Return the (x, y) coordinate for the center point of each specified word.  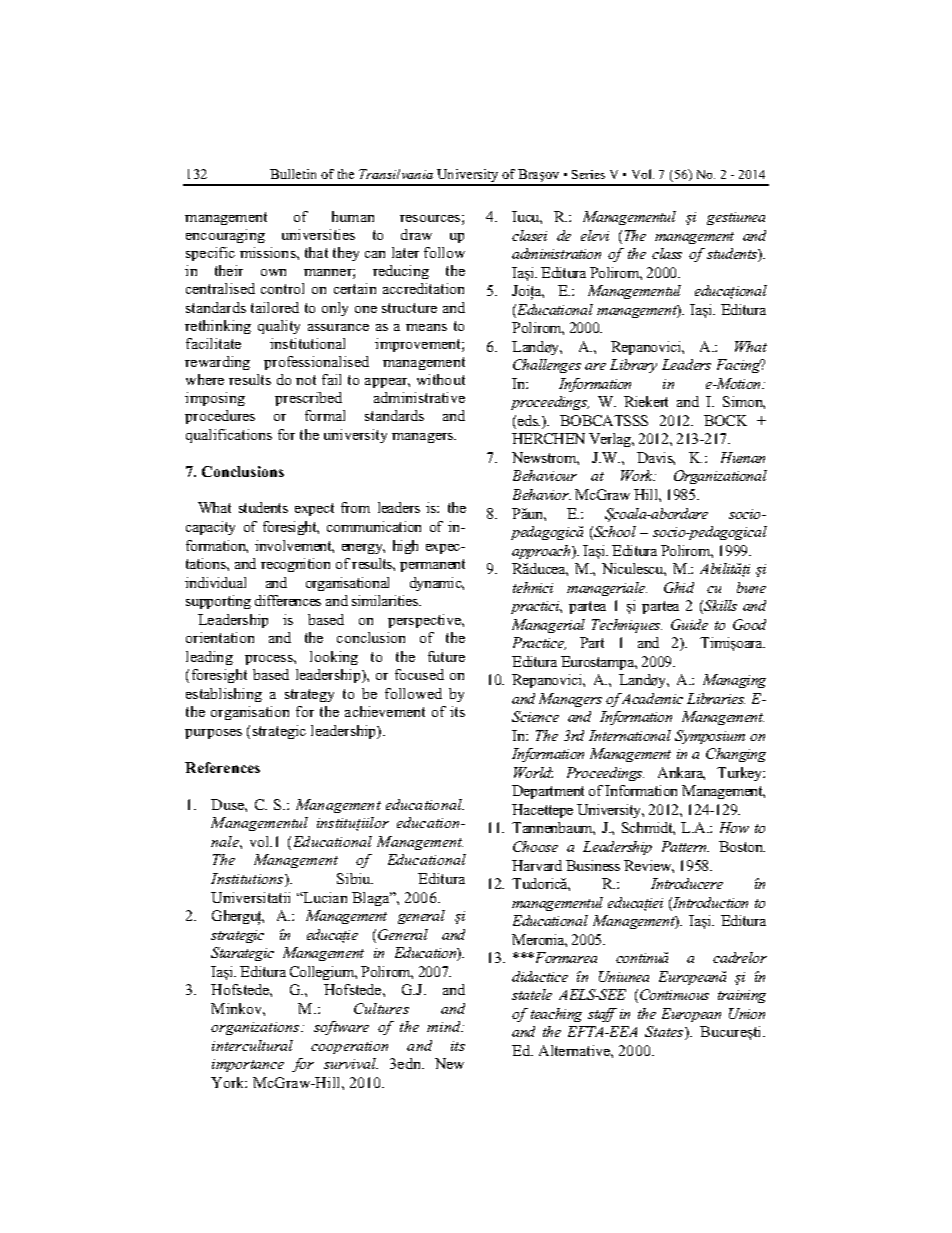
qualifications (229, 436)
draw (416, 234)
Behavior (542, 494)
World (533, 772)
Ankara (681, 773)
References (222, 767)
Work (638, 475)
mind (445, 1026)
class (667, 253)
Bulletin (293, 174)
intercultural (252, 1045)
